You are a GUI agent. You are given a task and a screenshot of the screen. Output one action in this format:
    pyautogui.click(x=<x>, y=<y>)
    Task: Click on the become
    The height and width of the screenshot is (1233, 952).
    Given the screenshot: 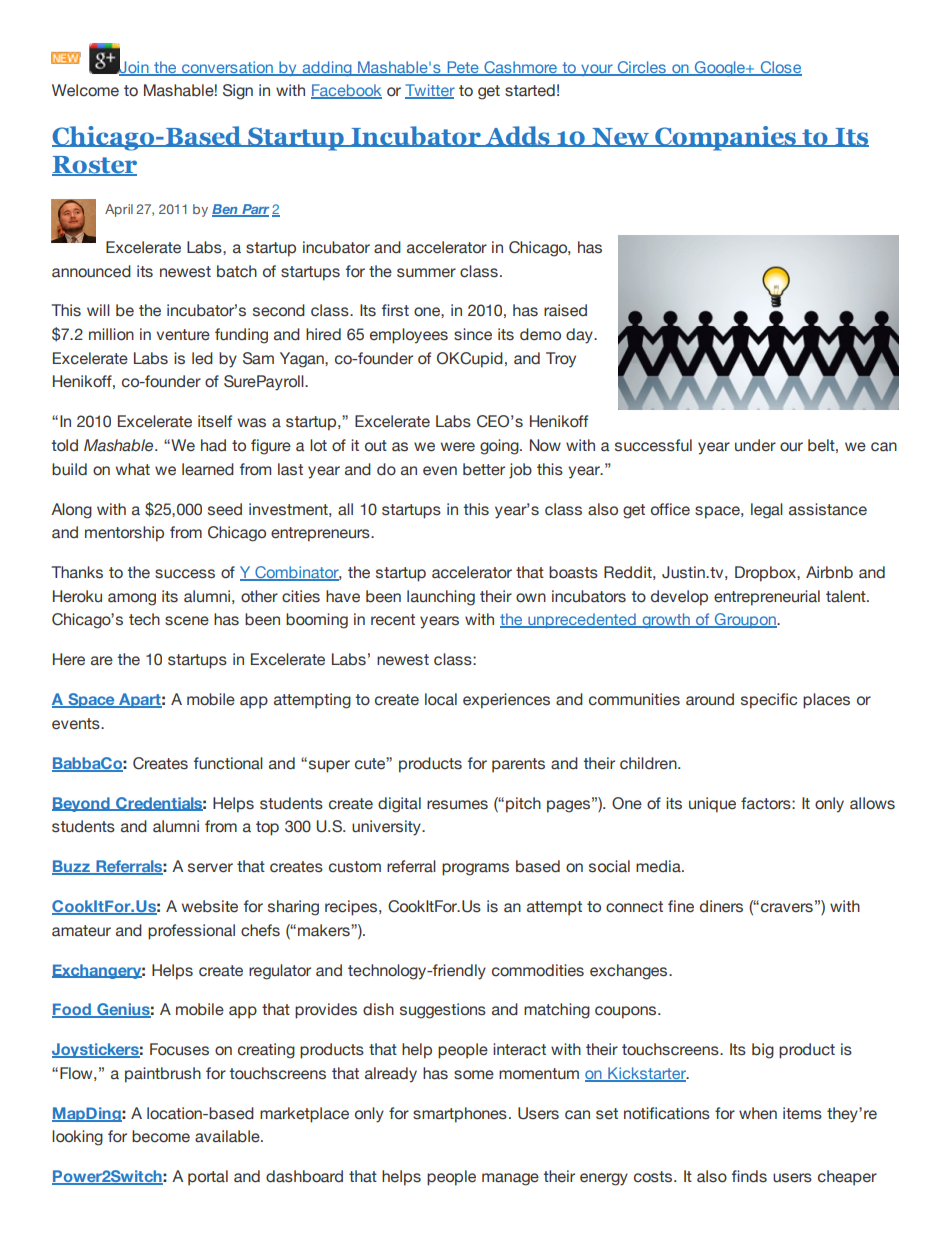 What is the action you would take?
    pyautogui.click(x=161, y=1136)
